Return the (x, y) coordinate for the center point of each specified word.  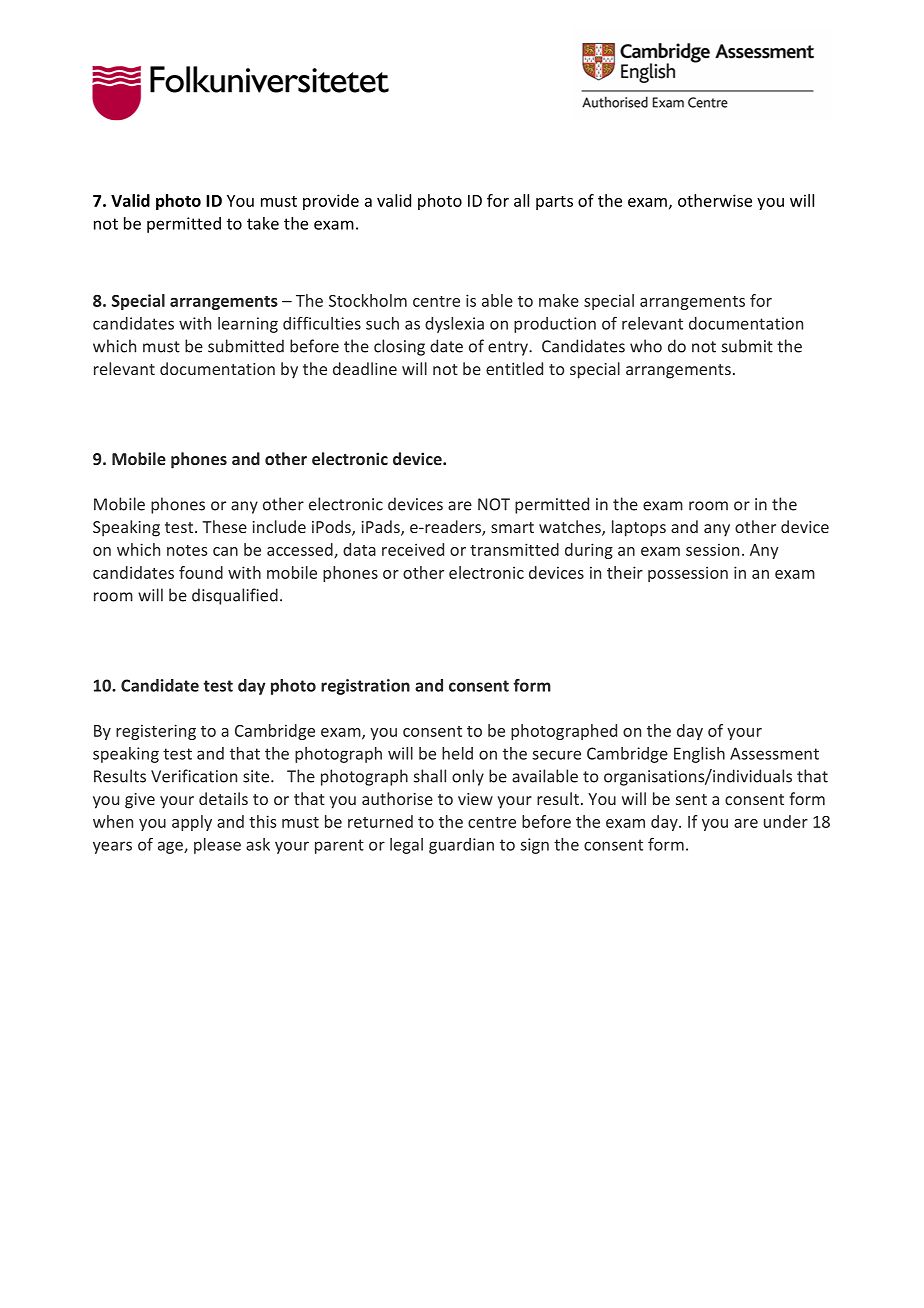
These (224, 526)
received (413, 549)
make (559, 300)
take (263, 223)
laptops (639, 528)
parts (554, 203)
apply (192, 823)
